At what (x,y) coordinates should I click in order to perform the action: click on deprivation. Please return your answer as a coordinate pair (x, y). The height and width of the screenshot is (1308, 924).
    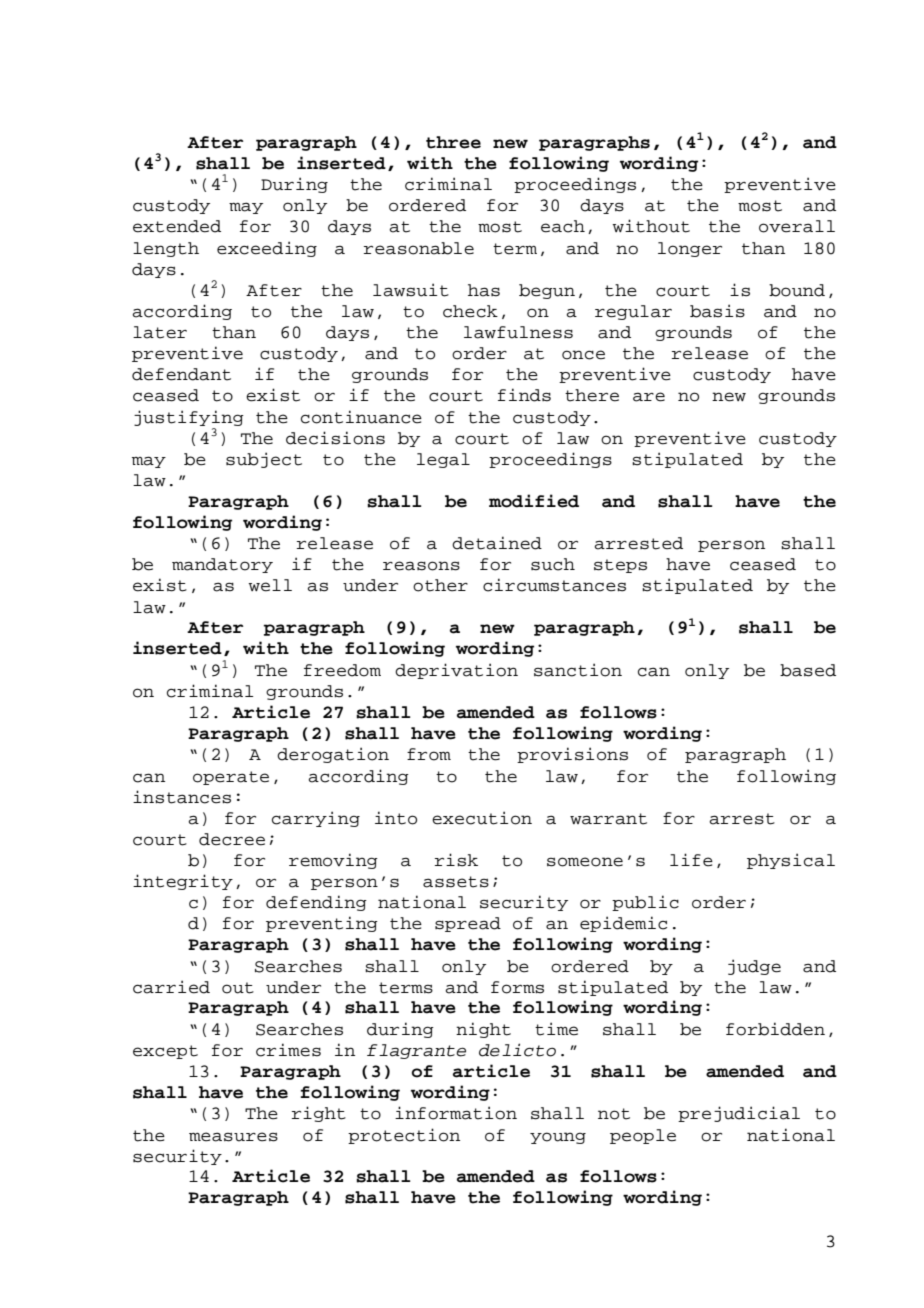
    Looking at the image, I should click on (456, 671).
